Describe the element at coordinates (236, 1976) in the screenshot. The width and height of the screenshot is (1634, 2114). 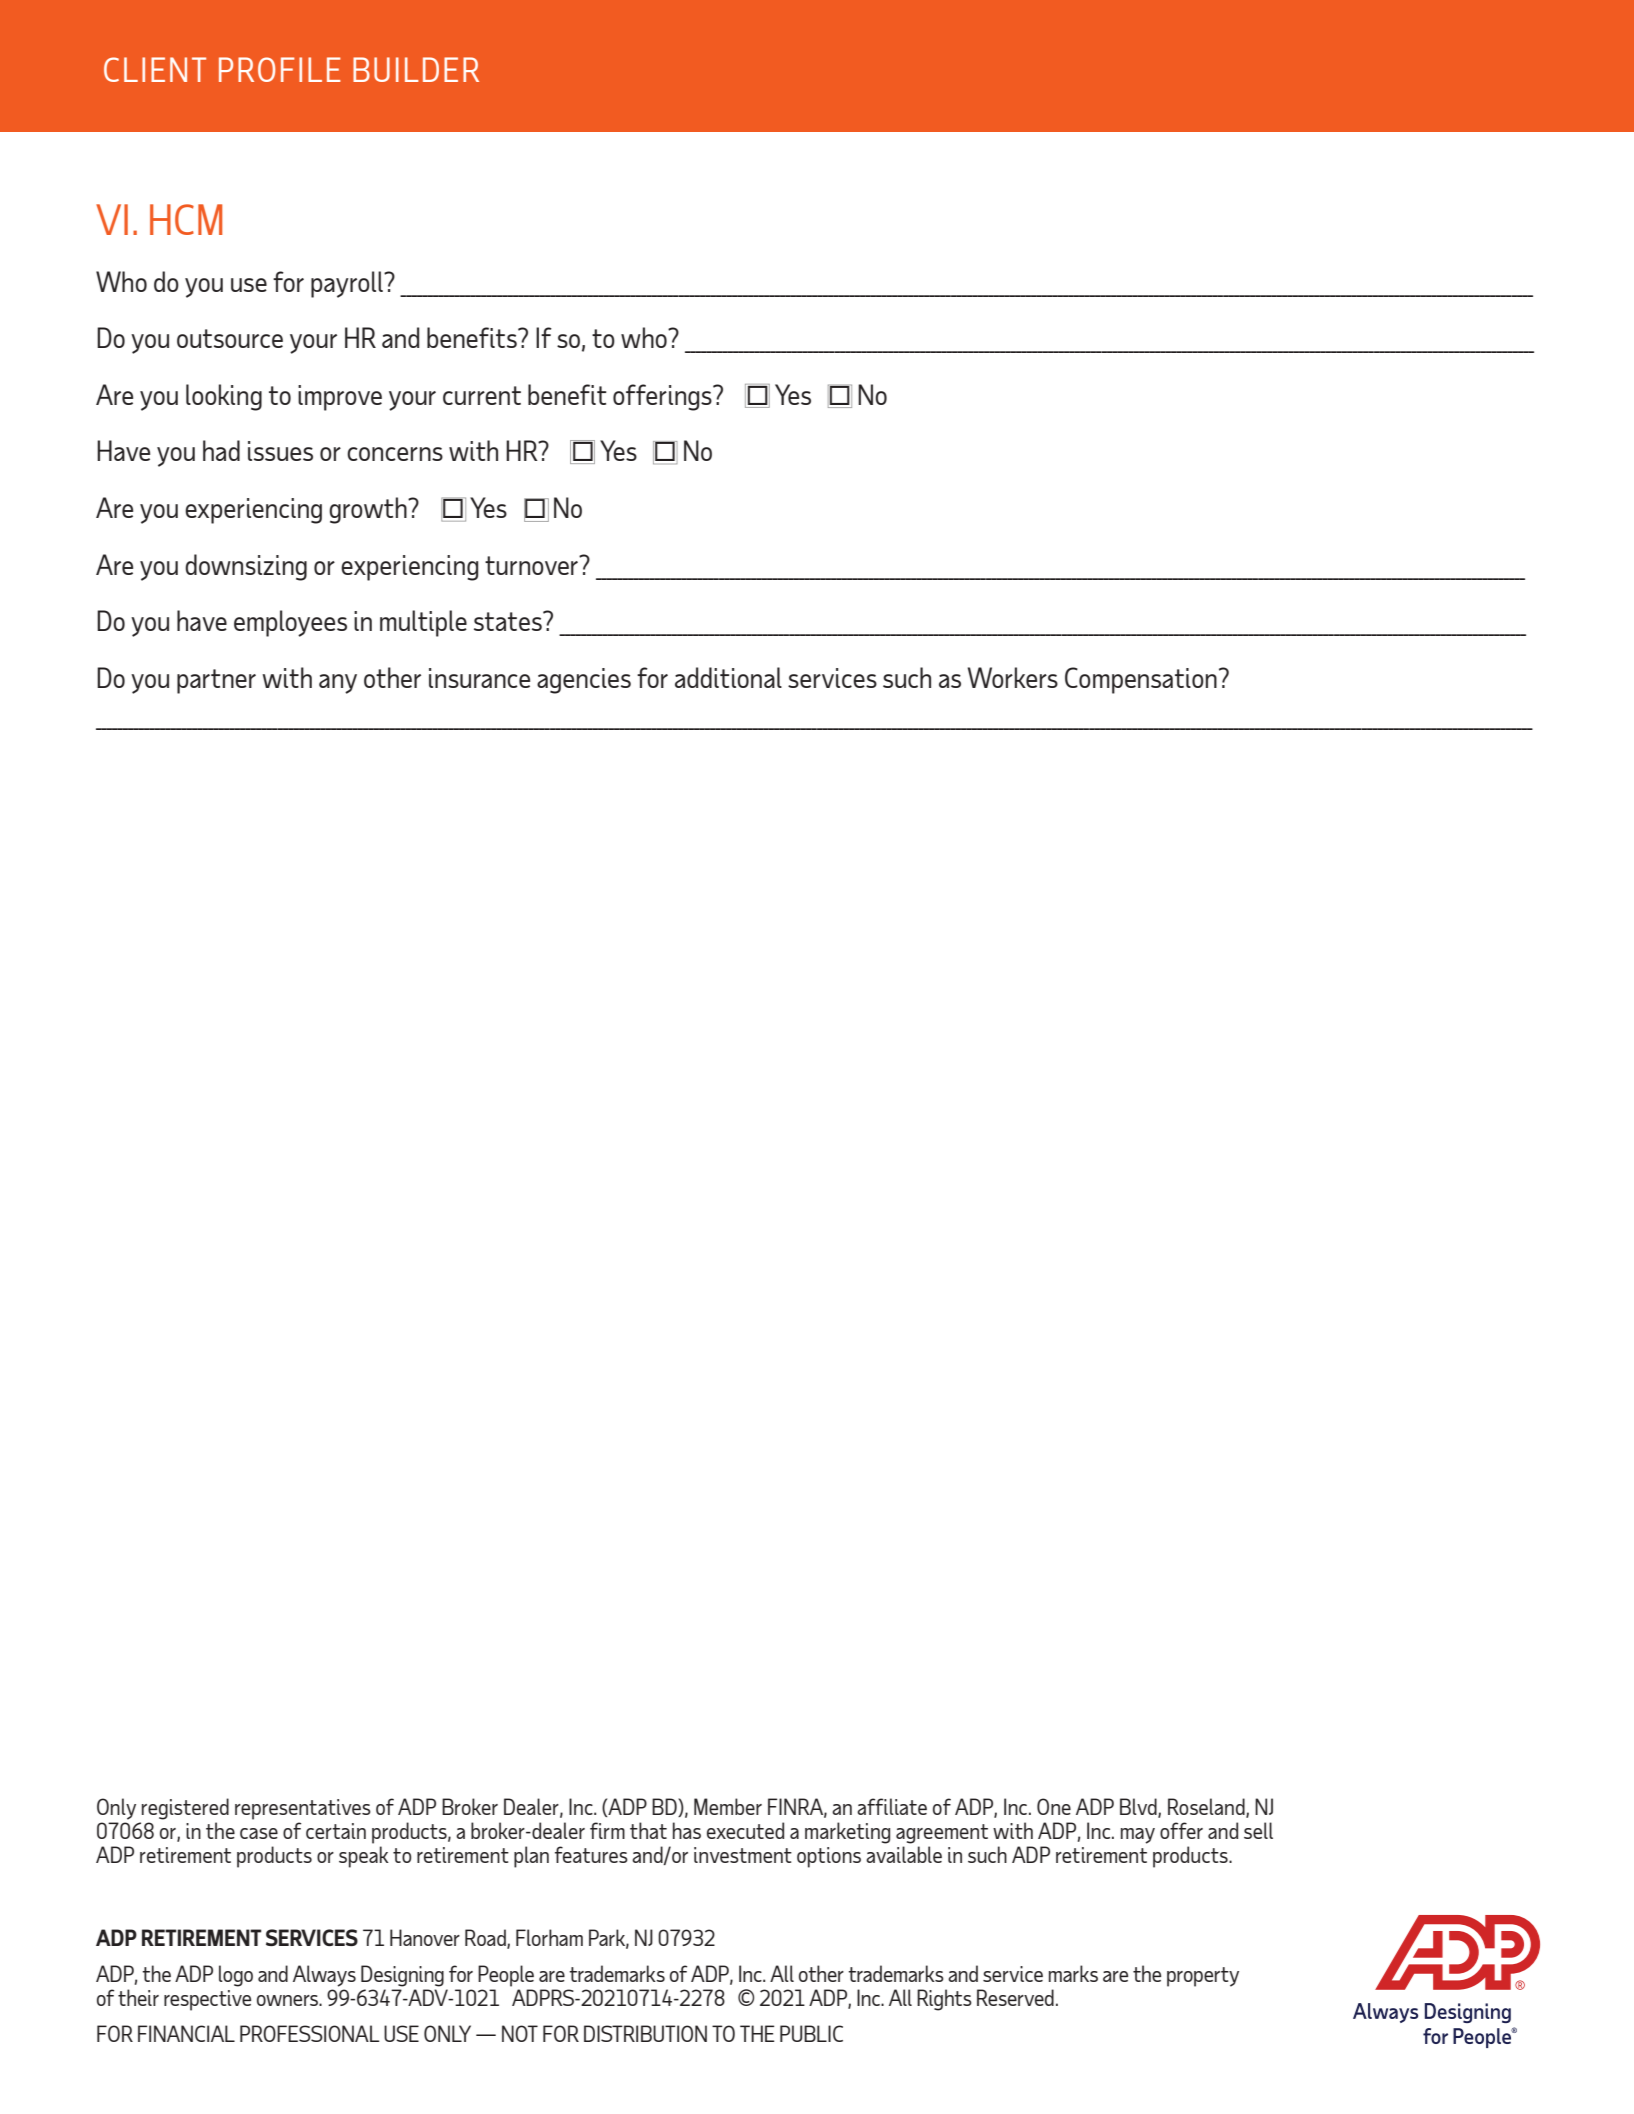
I see `logo` at that location.
